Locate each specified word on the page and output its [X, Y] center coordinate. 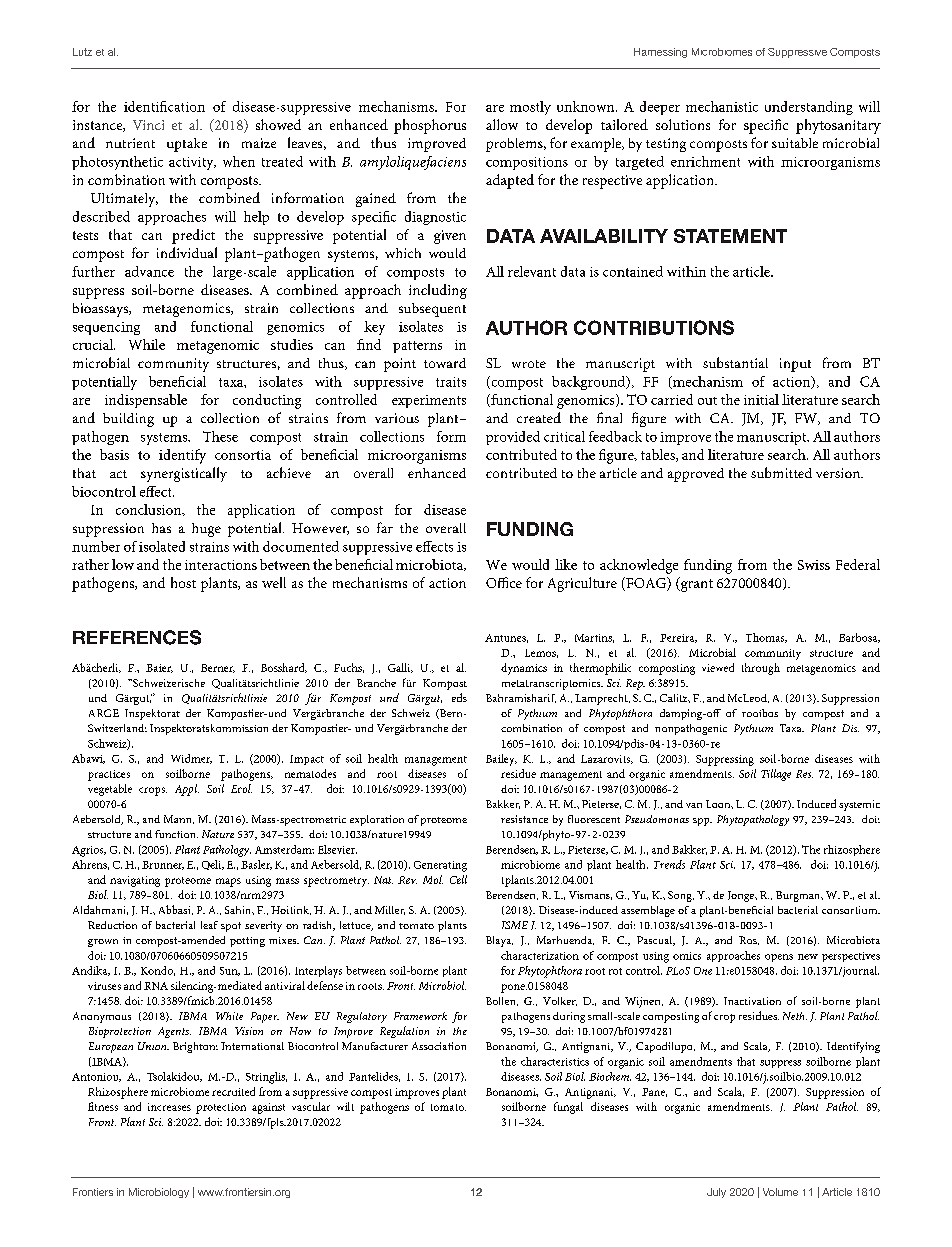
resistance [524, 819]
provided [513, 438]
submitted [781, 472]
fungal [568, 1108]
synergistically [184, 474]
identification [164, 106]
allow [502, 124]
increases [169, 1107]
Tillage [776, 775]
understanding [809, 108]
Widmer [191, 759]
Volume [780, 1192]
